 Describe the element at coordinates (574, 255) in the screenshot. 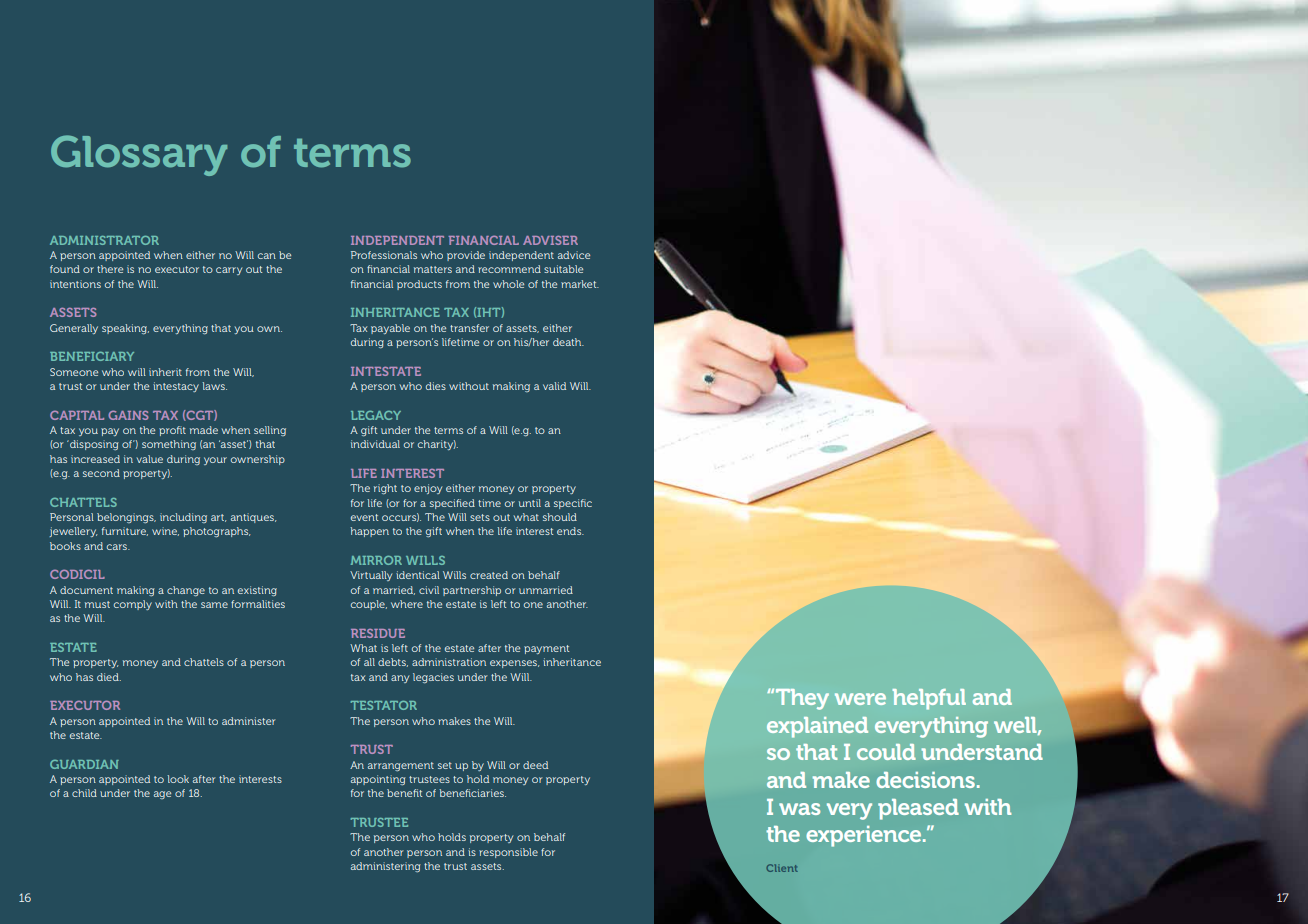

I see `advice` at that location.
